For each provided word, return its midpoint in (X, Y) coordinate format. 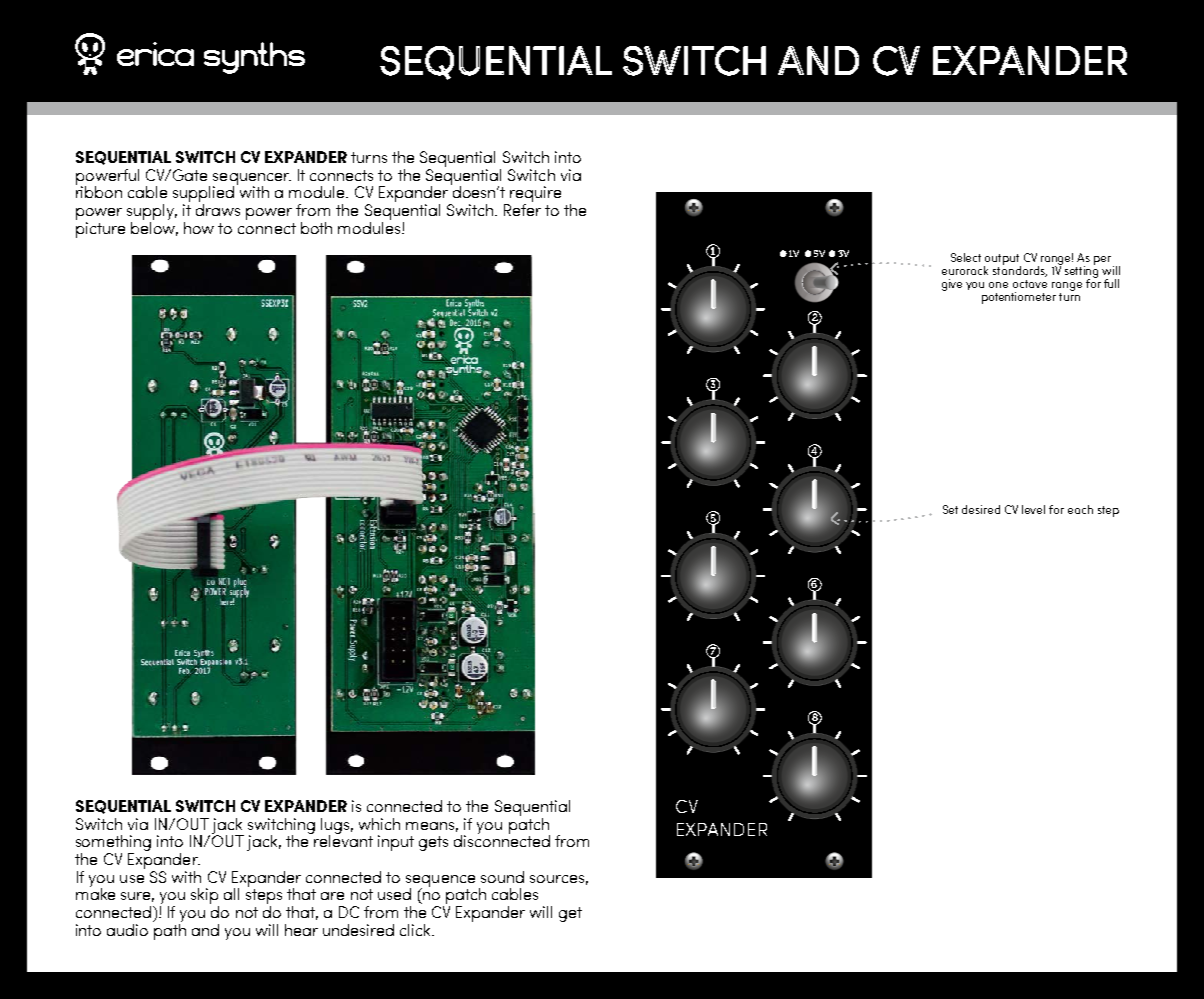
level (1033, 509)
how (199, 228)
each (1080, 509)
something (113, 844)
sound (502, 877)
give (952, 285)
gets (433, 843)
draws (218, 208)
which (379, 824)
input (396, 843)
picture (100, 230)
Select (966, 257)
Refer (522, 208)
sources (557, 879)
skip (205, 897)
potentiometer (1019, 298)
